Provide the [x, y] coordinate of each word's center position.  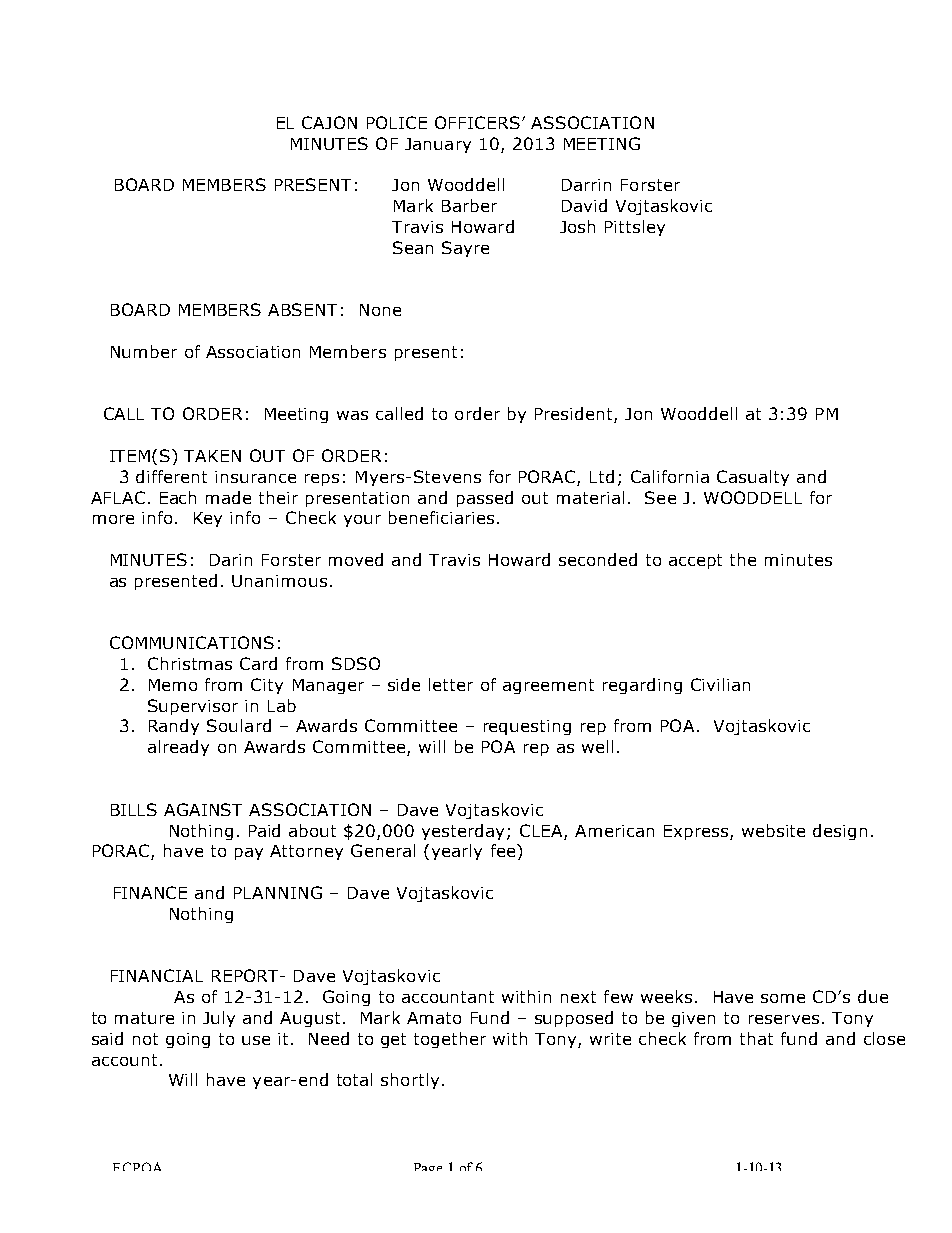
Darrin [586, 185]
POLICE [397, 122]
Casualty [753, 478]
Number [144, 351]
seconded [598, 559]
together [450, 1040]
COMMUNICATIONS [192, 642]
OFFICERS [479, 122]
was [352, 415]
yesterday [465, 832]
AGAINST [203, 809]
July [219, 1019]
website [773, 830]
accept [695, 561]
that [756, 1038]
